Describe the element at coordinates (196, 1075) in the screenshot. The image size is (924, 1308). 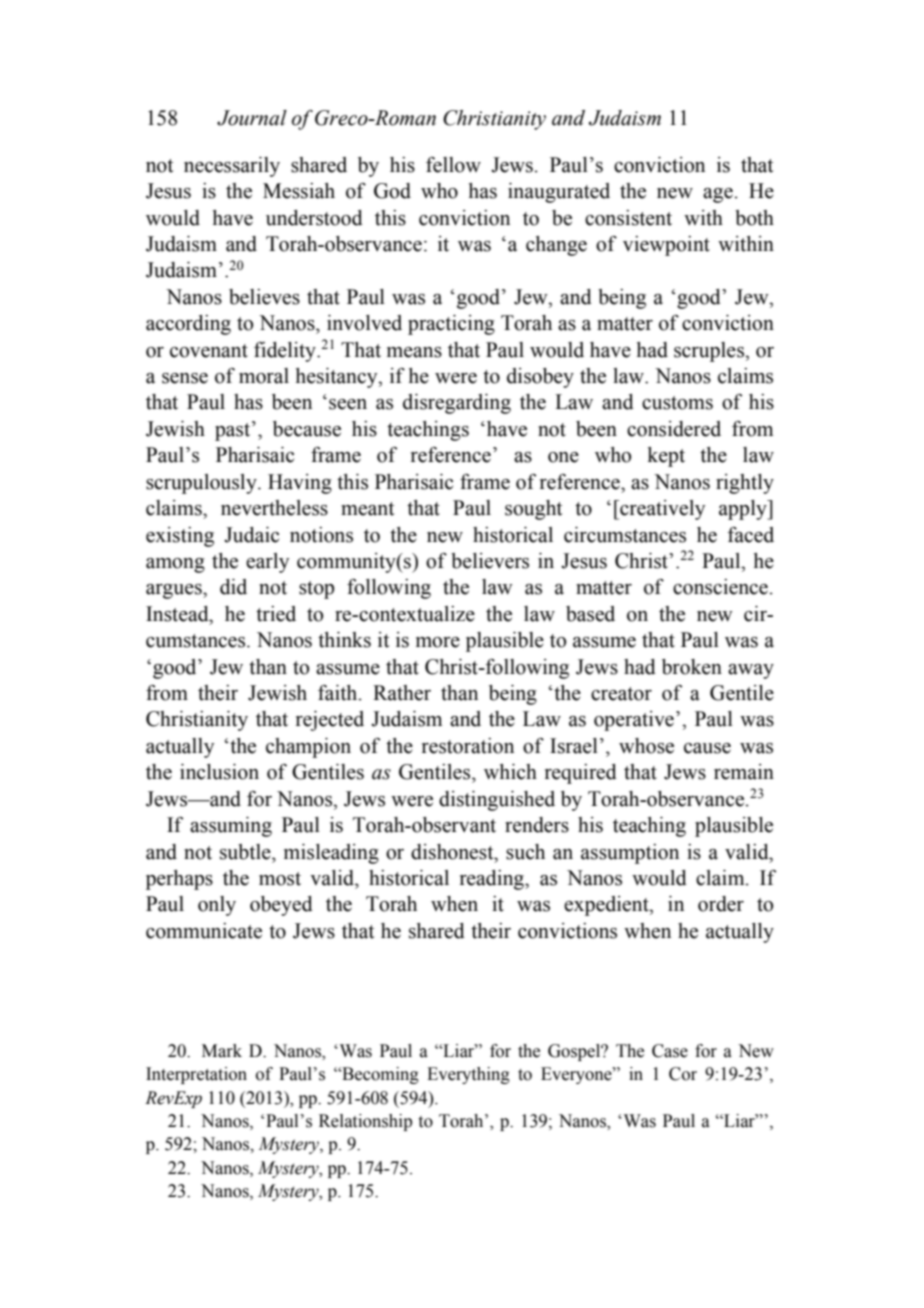
I see `Interpretation` at that location.
